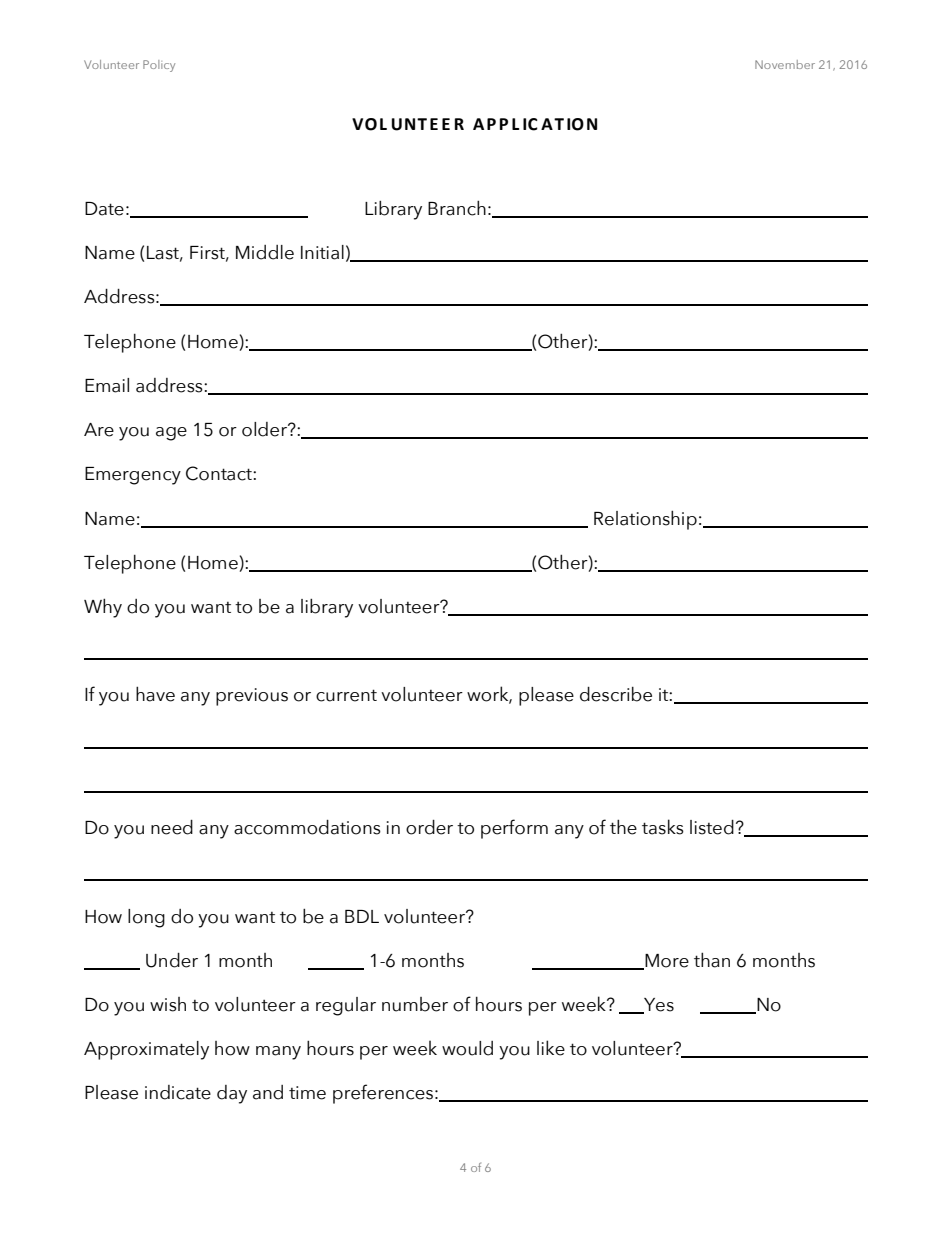 This page has height=1233, width=952. Describe the element at coordinates (107, 385) in the page. I see `Email` at that location.
